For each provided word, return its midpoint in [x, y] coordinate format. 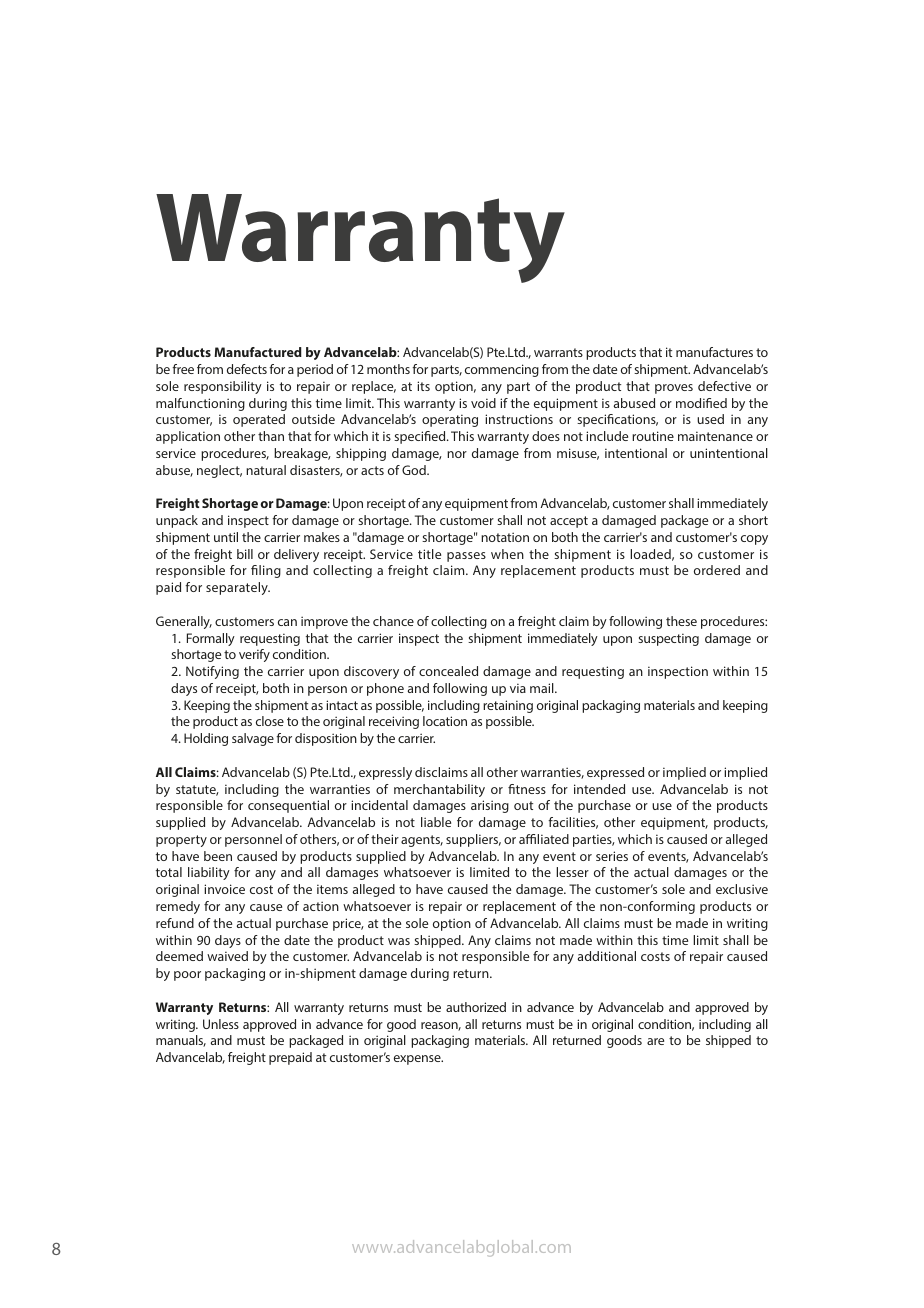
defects [247, 369]
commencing [502, 370]
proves [674, 389]
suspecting [668, 639]
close [270, 721]
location [445, 721]
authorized [476, 1007]
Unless [221, 1024]
